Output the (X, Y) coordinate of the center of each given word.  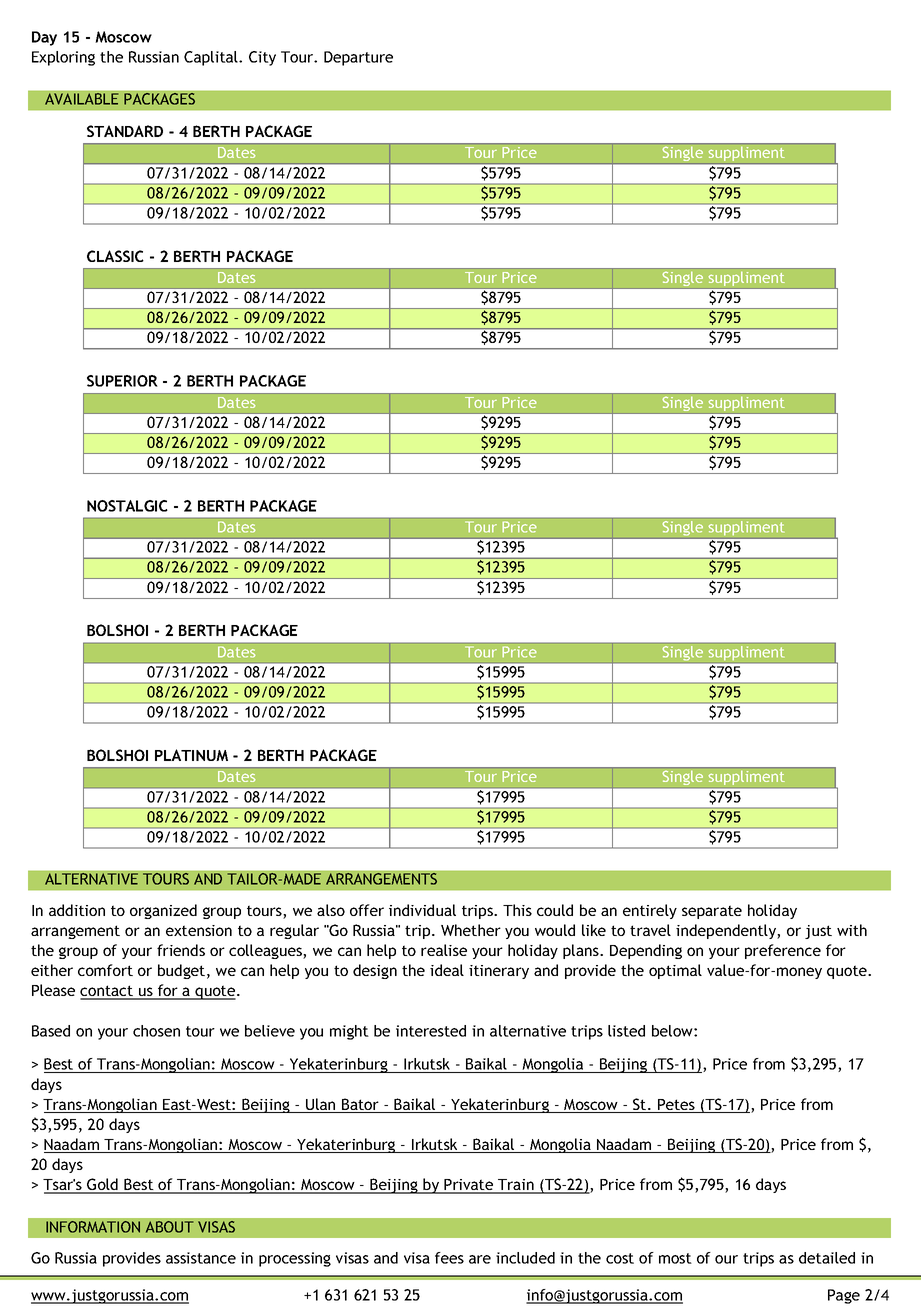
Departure (358, 58)
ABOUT (170, 1227)
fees (449, 1258)
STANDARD (125, 131)
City (262, 58)
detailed (827, 1258)
